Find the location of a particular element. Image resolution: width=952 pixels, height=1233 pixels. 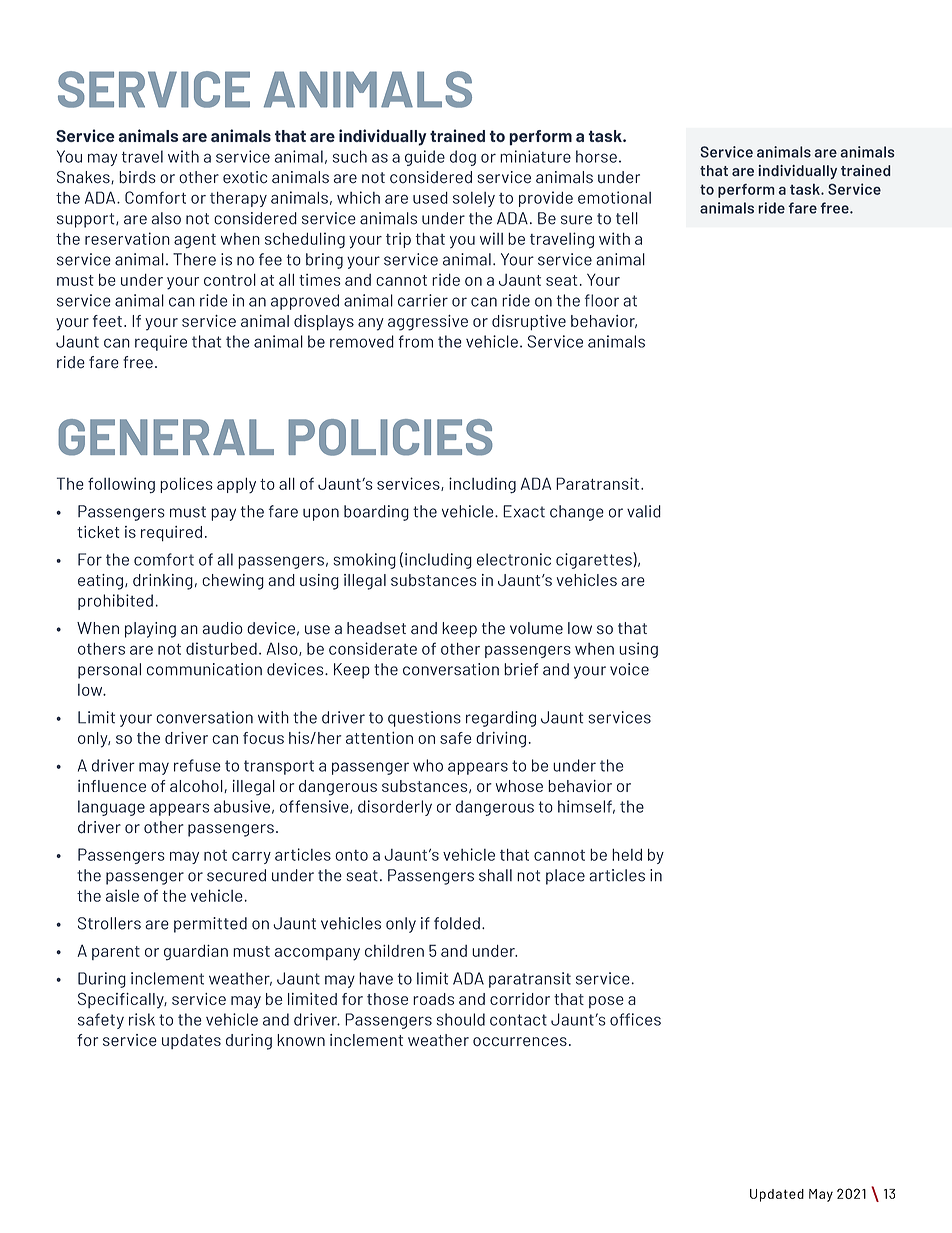

birds is located at coordinates (137, 177).
